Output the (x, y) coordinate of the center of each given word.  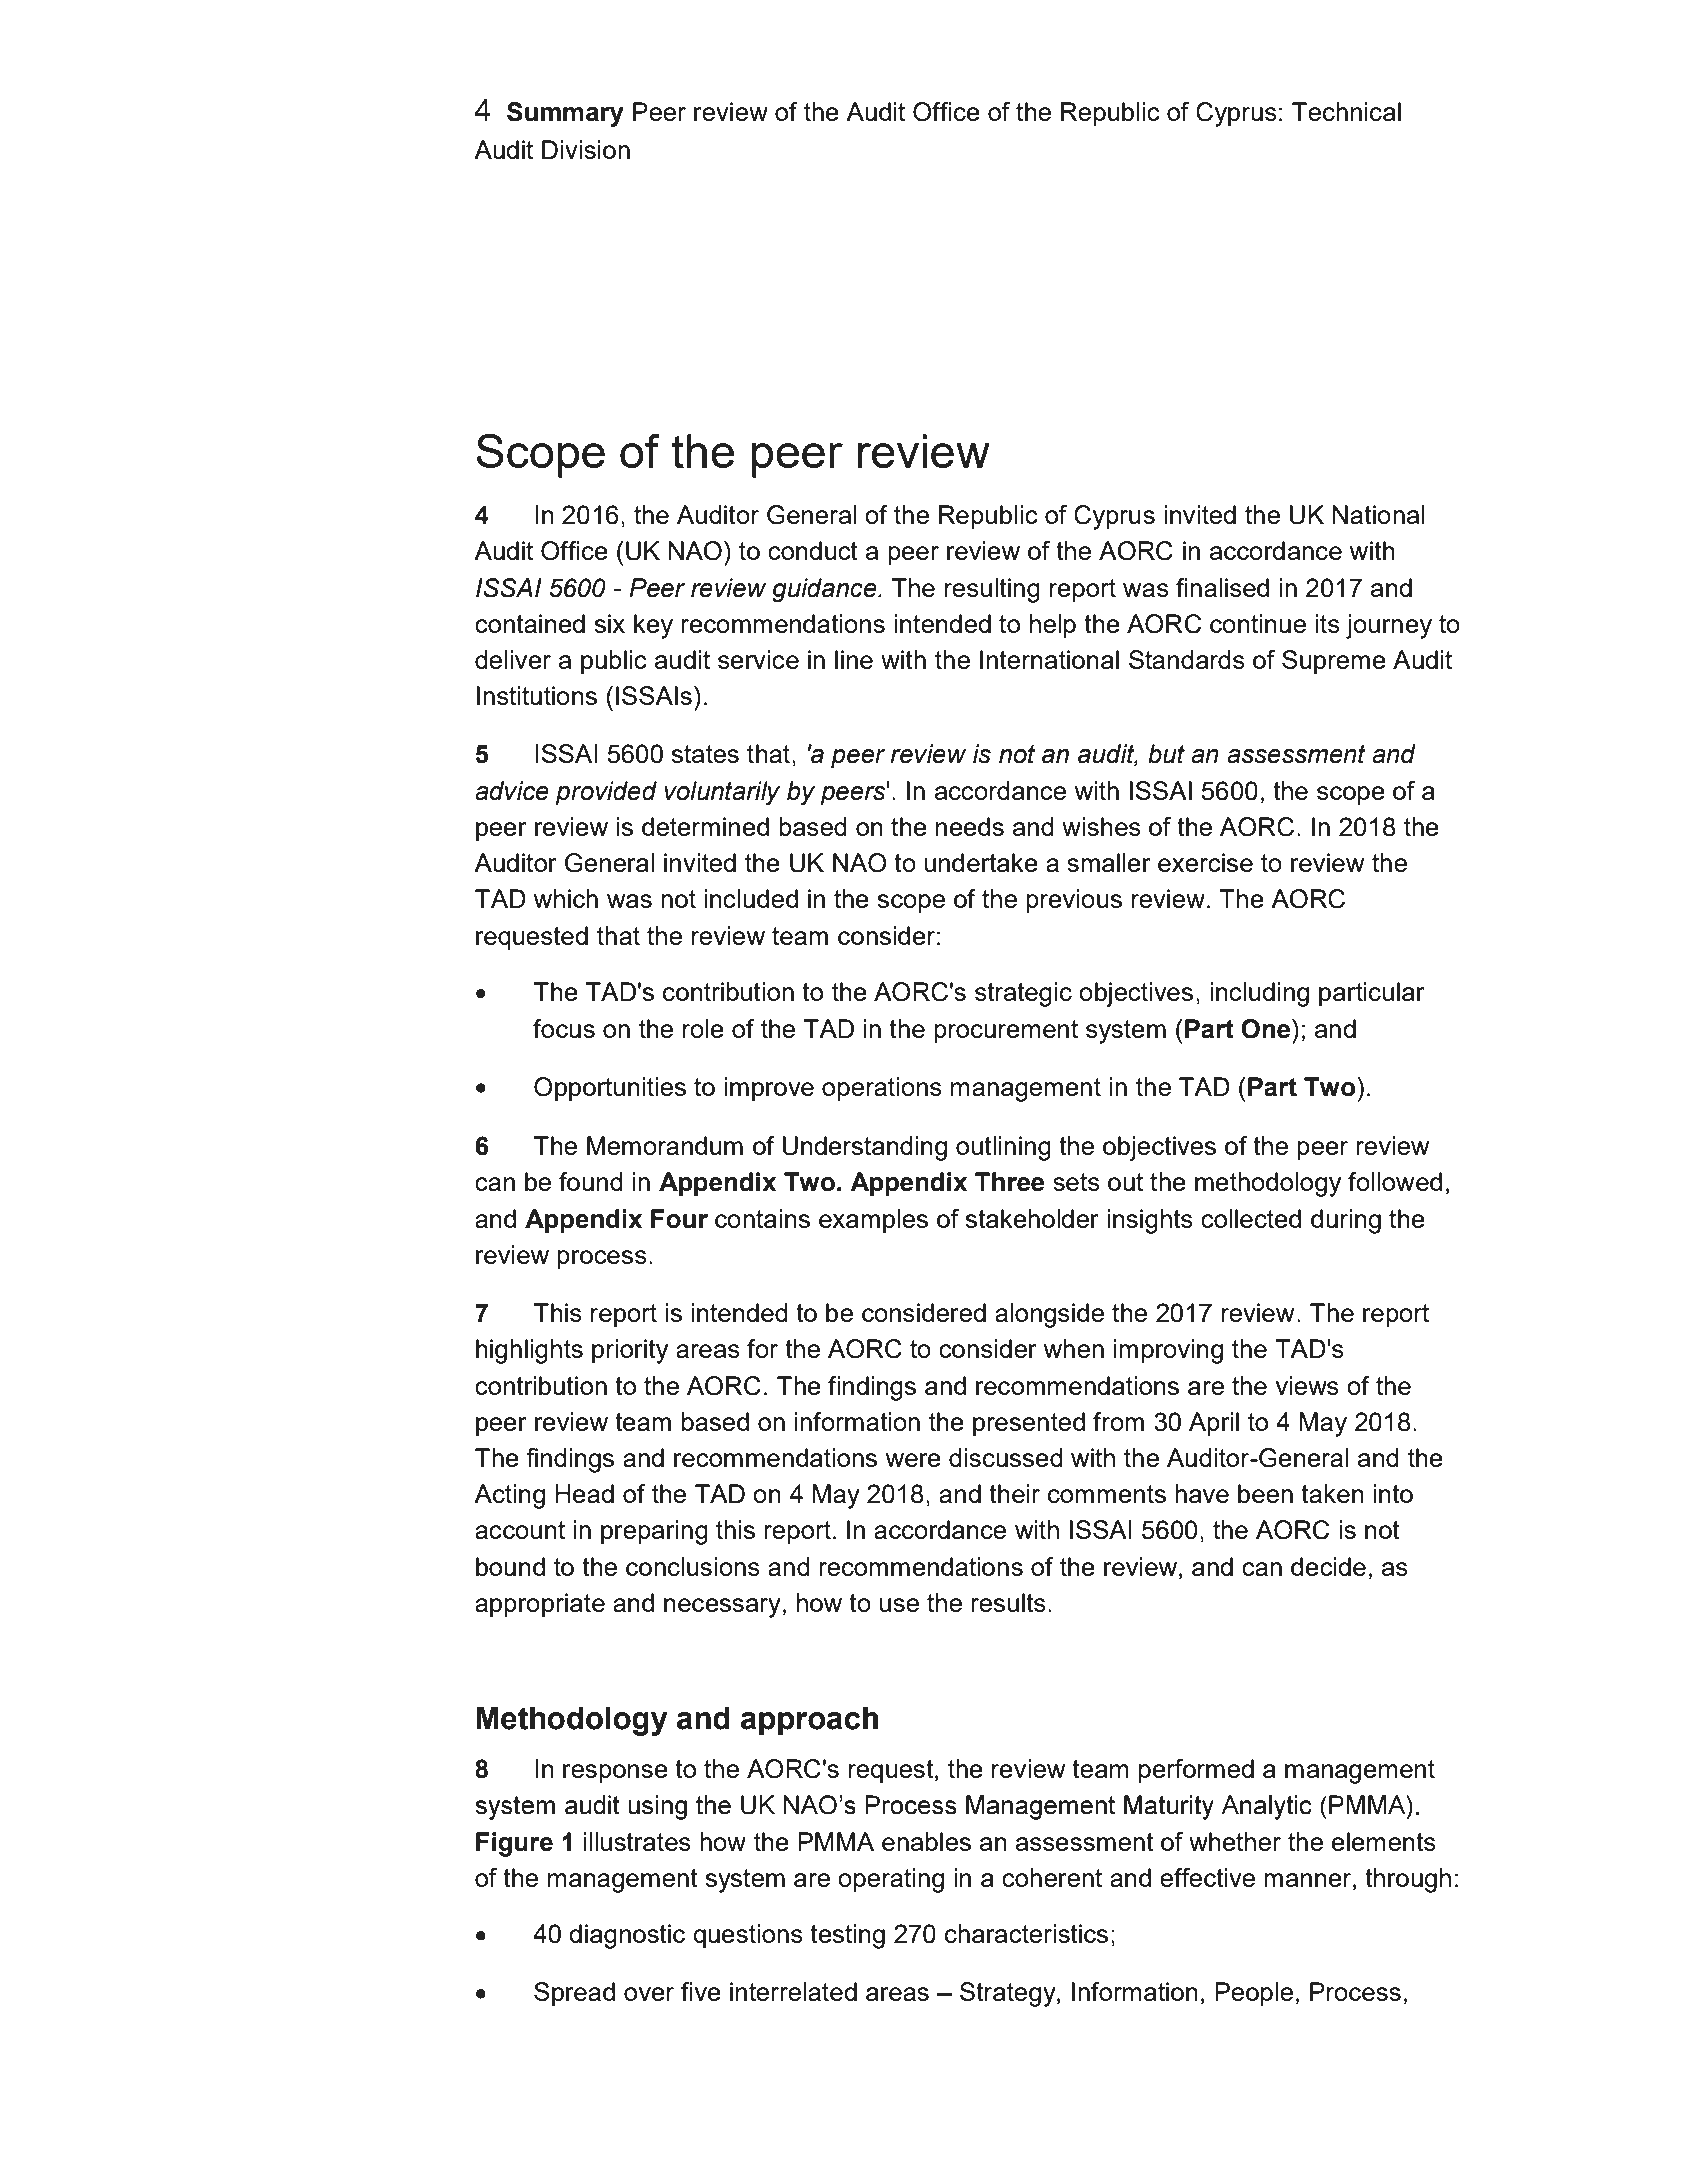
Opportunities (610, 1089)
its (1327, 623)
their (1014, 1493)
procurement (1006, 1032)
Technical (1346, 111)
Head (584, 1493)
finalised (1222, 587)
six (610, 623)
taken (1332, 1493)
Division (586, 149)
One (1265, 1029)
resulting (992, 590)
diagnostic (627, 1936)
